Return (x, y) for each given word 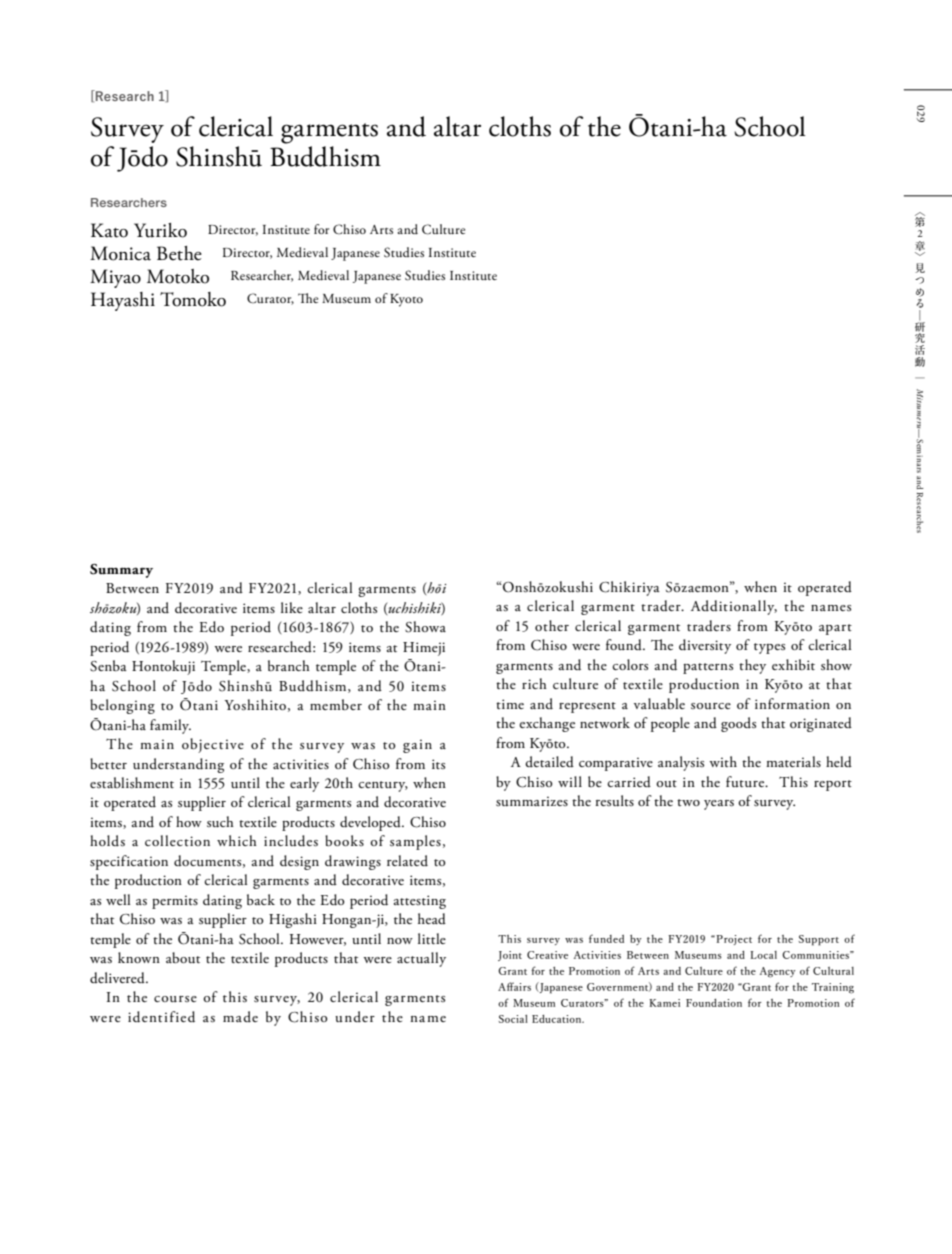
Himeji (424, 649)
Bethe (179, 253)
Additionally (734, 607)
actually (421, 959)
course (175, 999)
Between (132, 588)
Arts (381, 229)
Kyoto (406, 300)
